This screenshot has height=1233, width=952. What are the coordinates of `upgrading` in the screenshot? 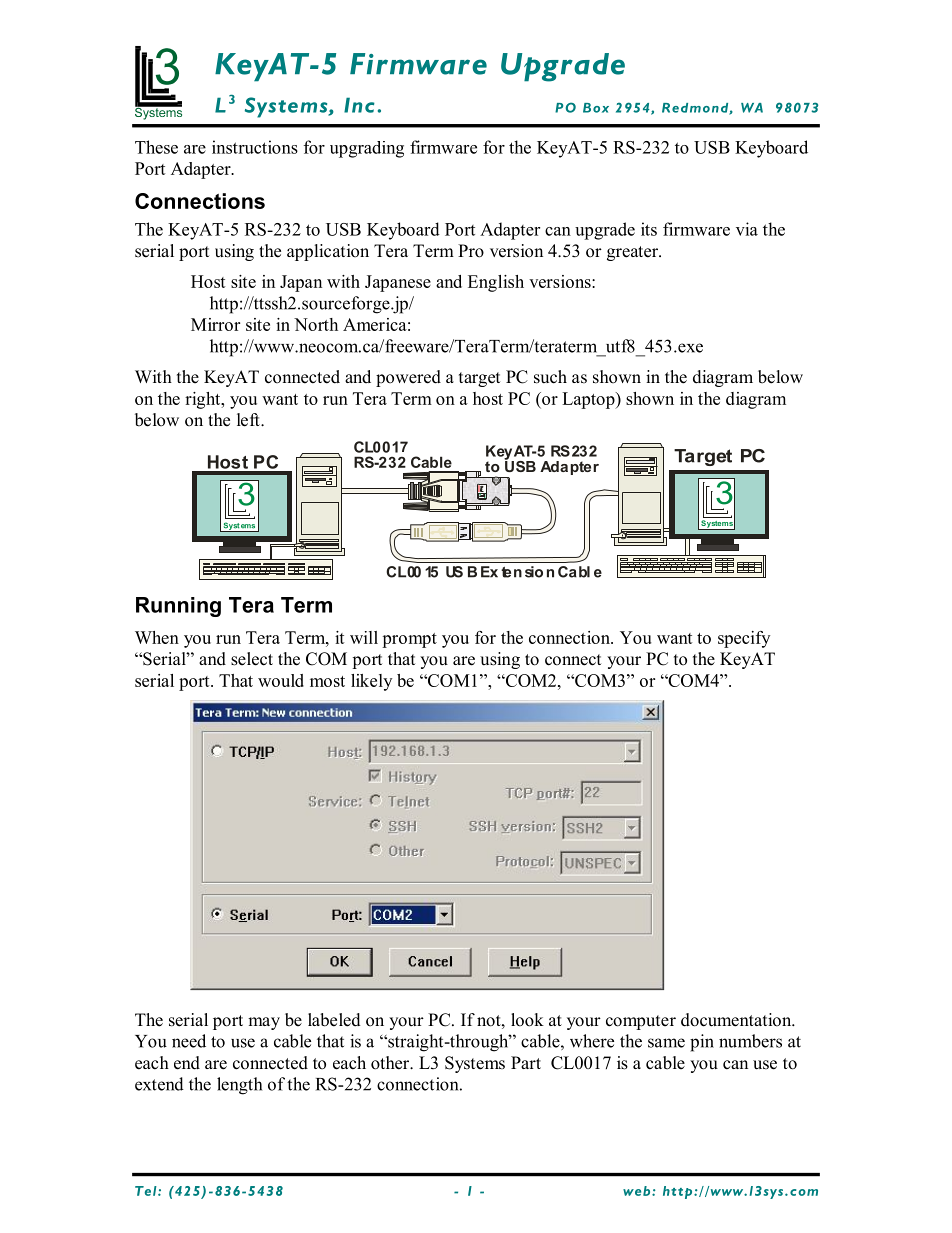 It's located at (367, 149).
